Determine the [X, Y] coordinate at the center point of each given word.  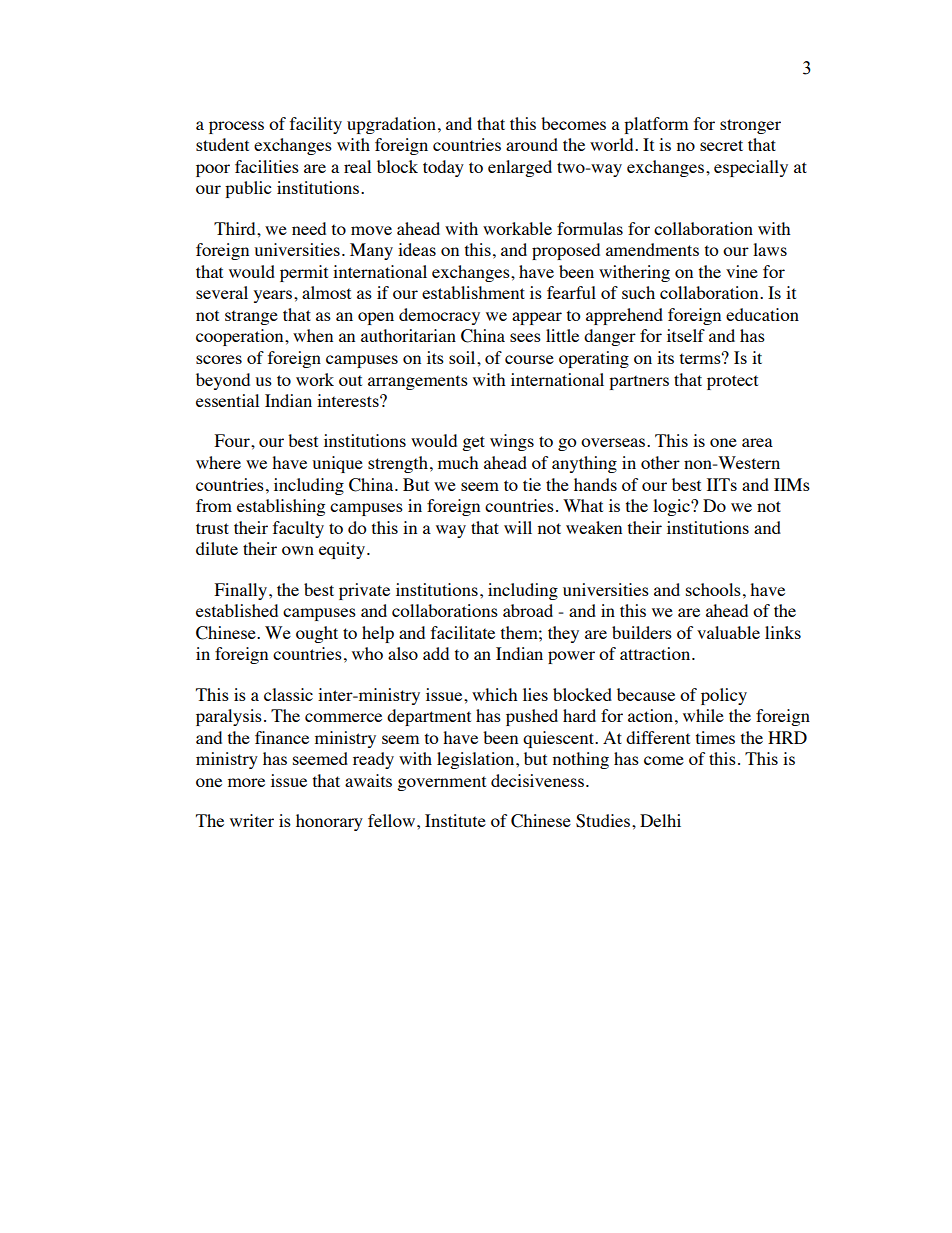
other [660, 462]
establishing [281, 507]
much [458, 462]
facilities [267, 166]
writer [252, 820]
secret [721, 145]
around [532, 144]
